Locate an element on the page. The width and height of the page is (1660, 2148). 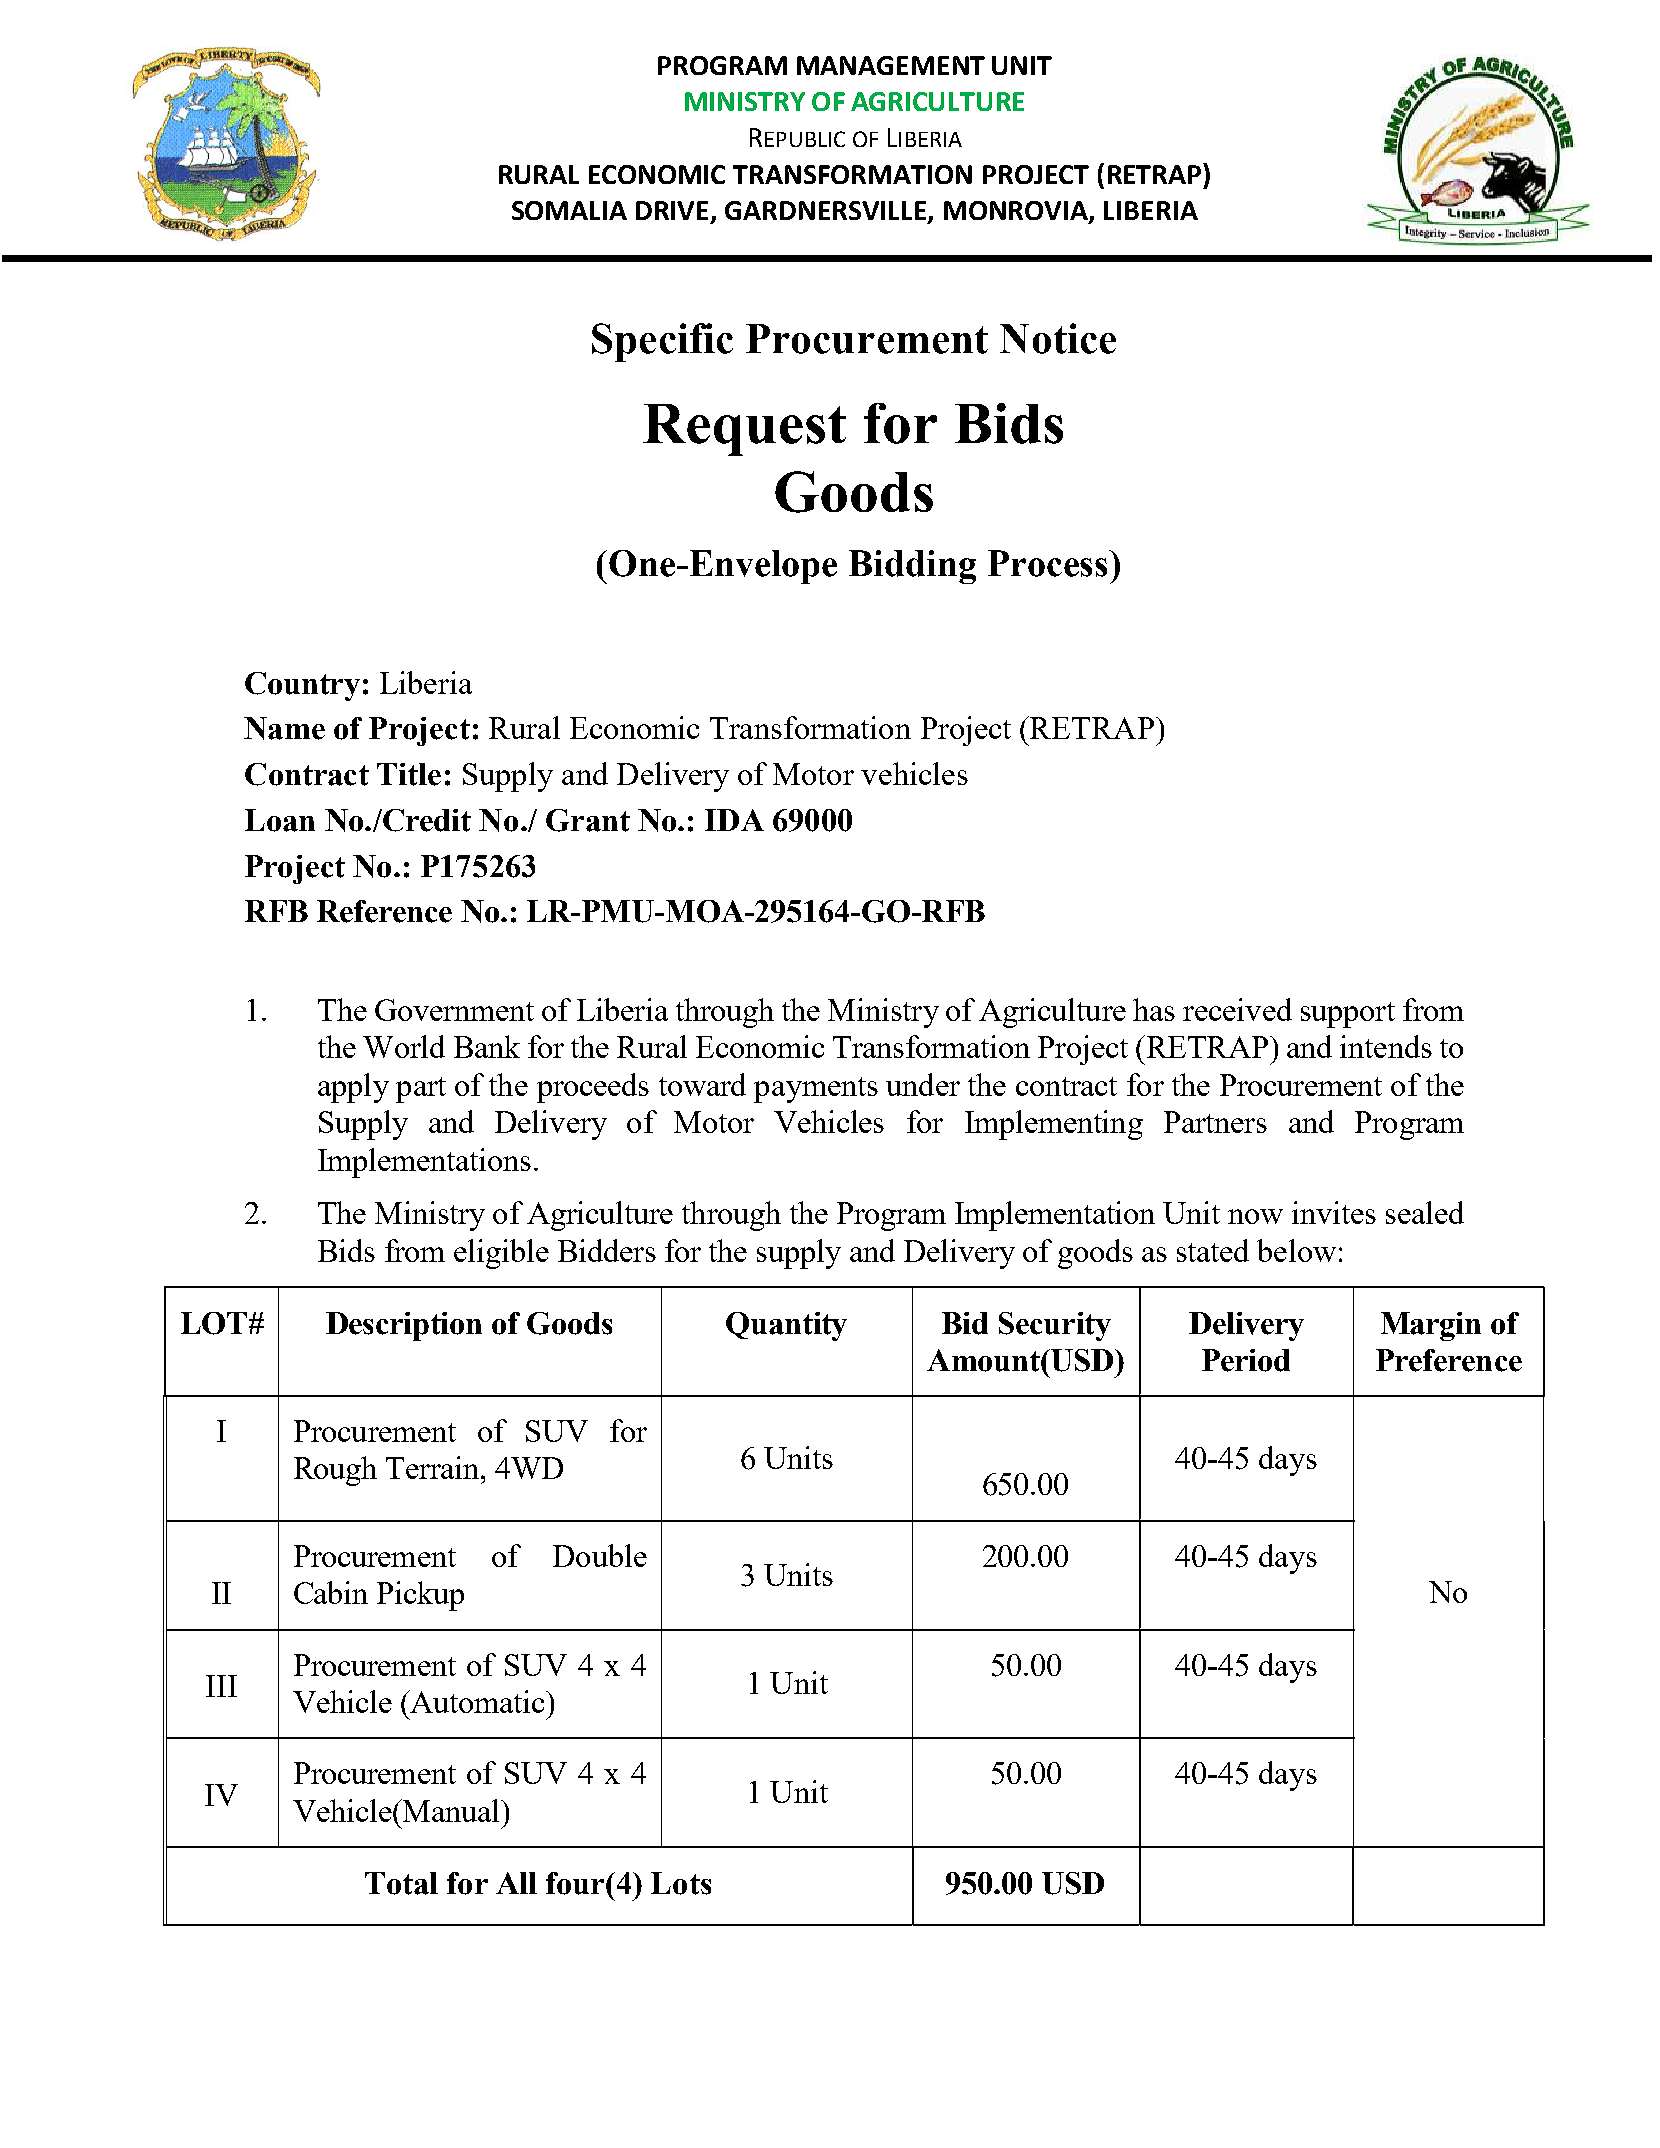
Total is located at coordinates (401, 1883).
